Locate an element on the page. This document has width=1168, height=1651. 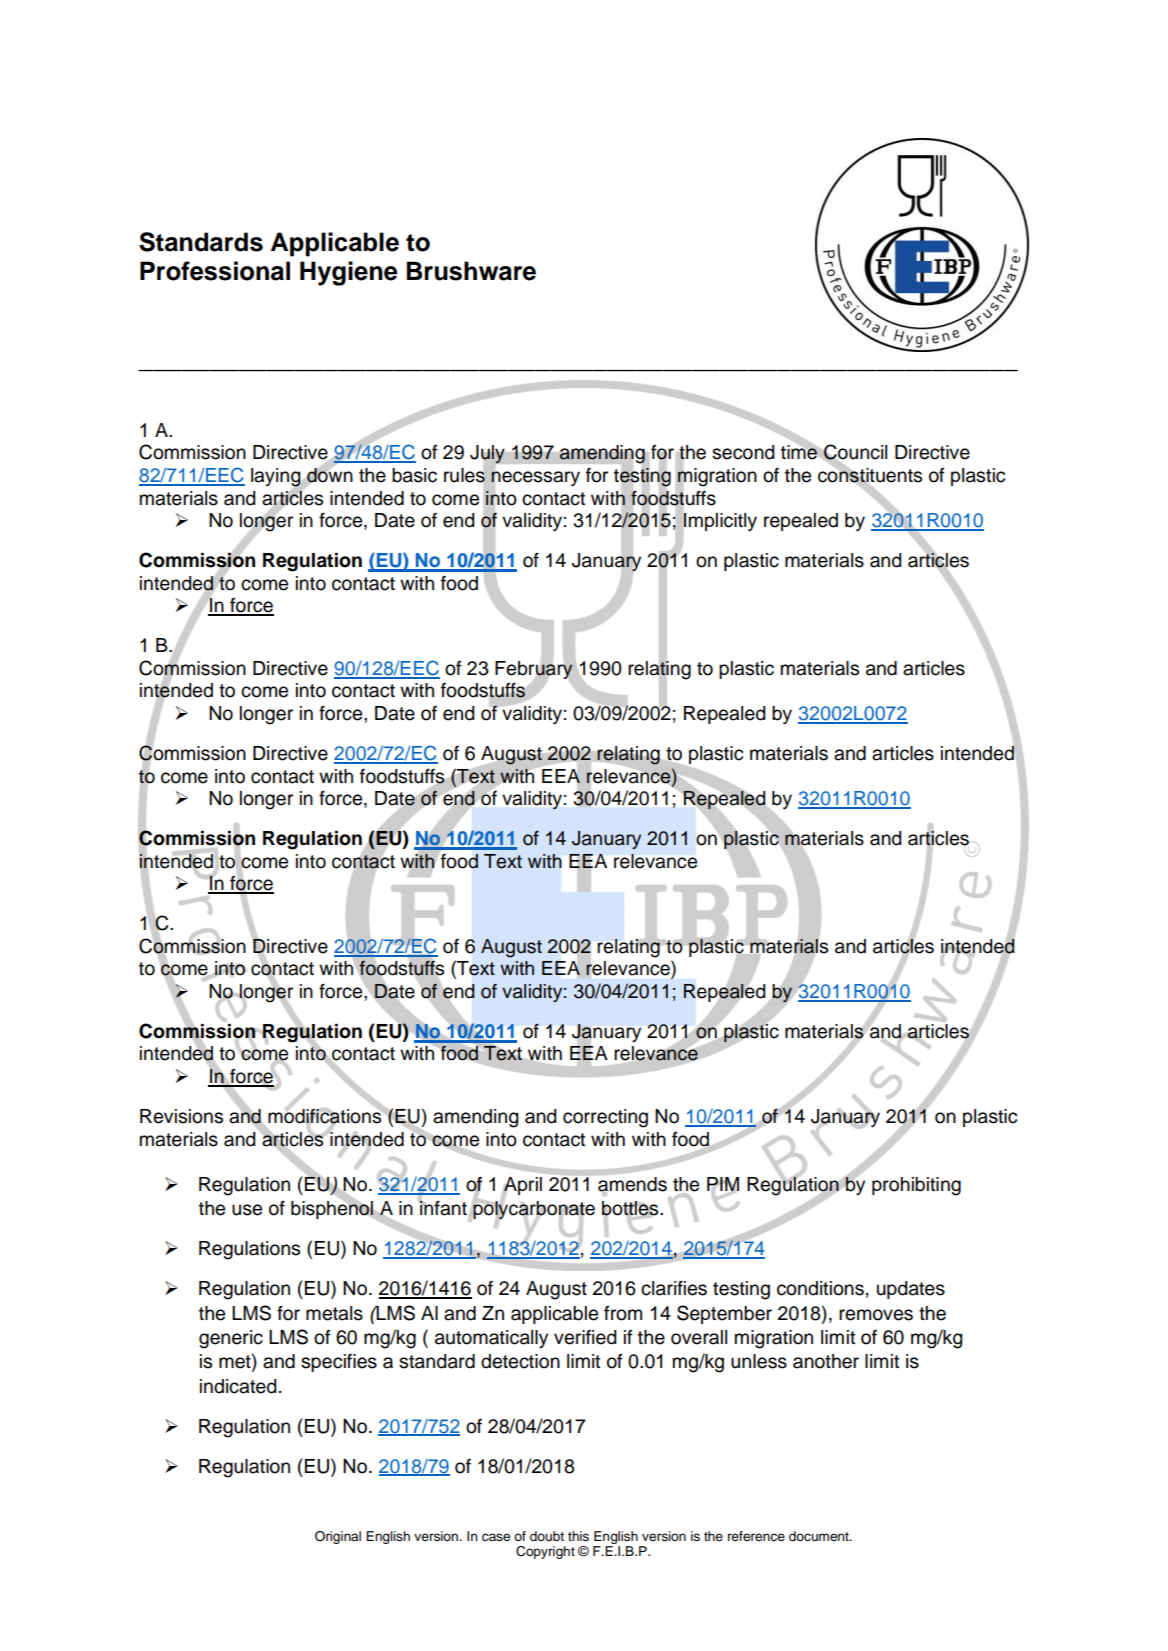
Revisions is located at coordinates (181, 1116).
